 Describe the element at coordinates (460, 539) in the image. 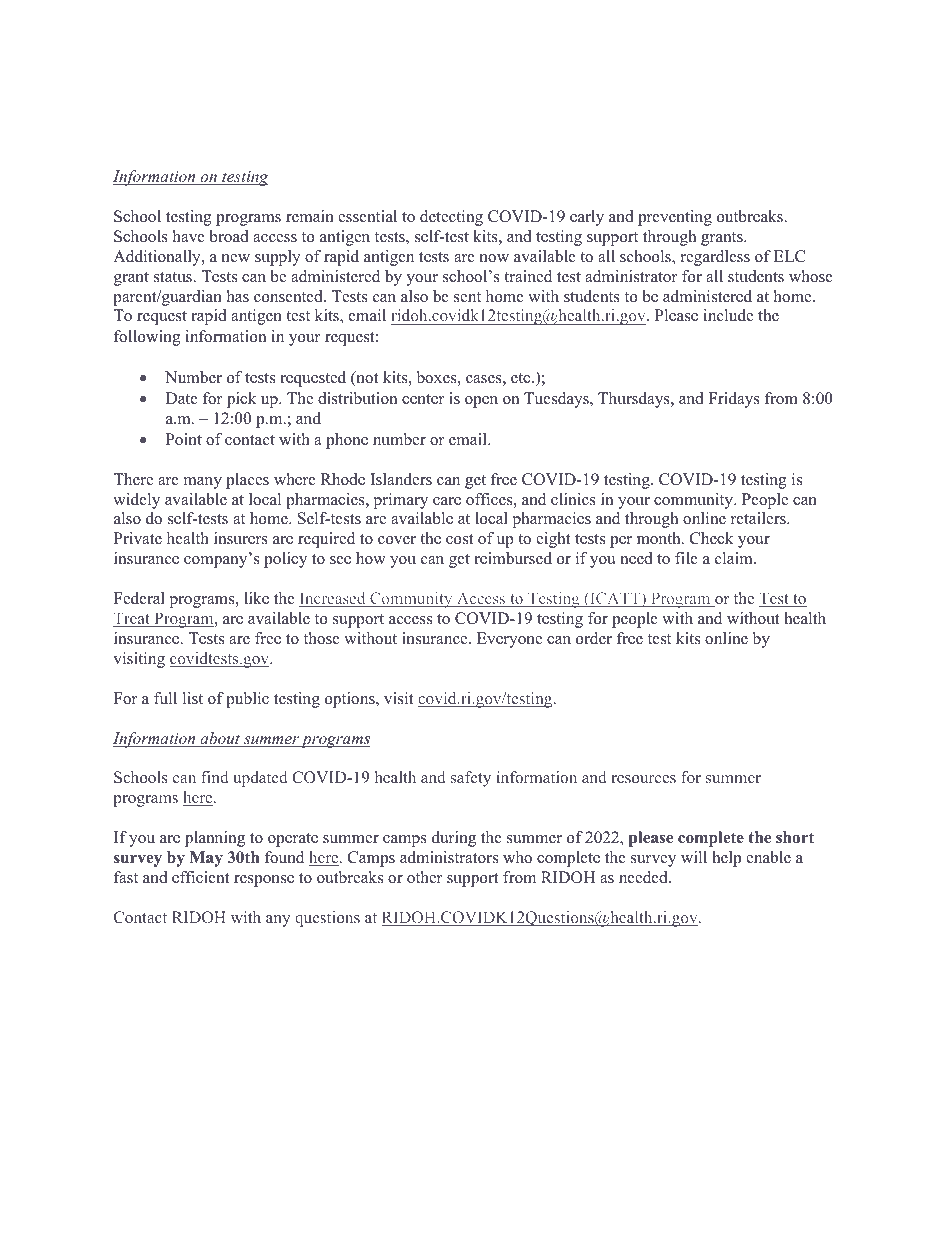

I see `cost` at that location.
